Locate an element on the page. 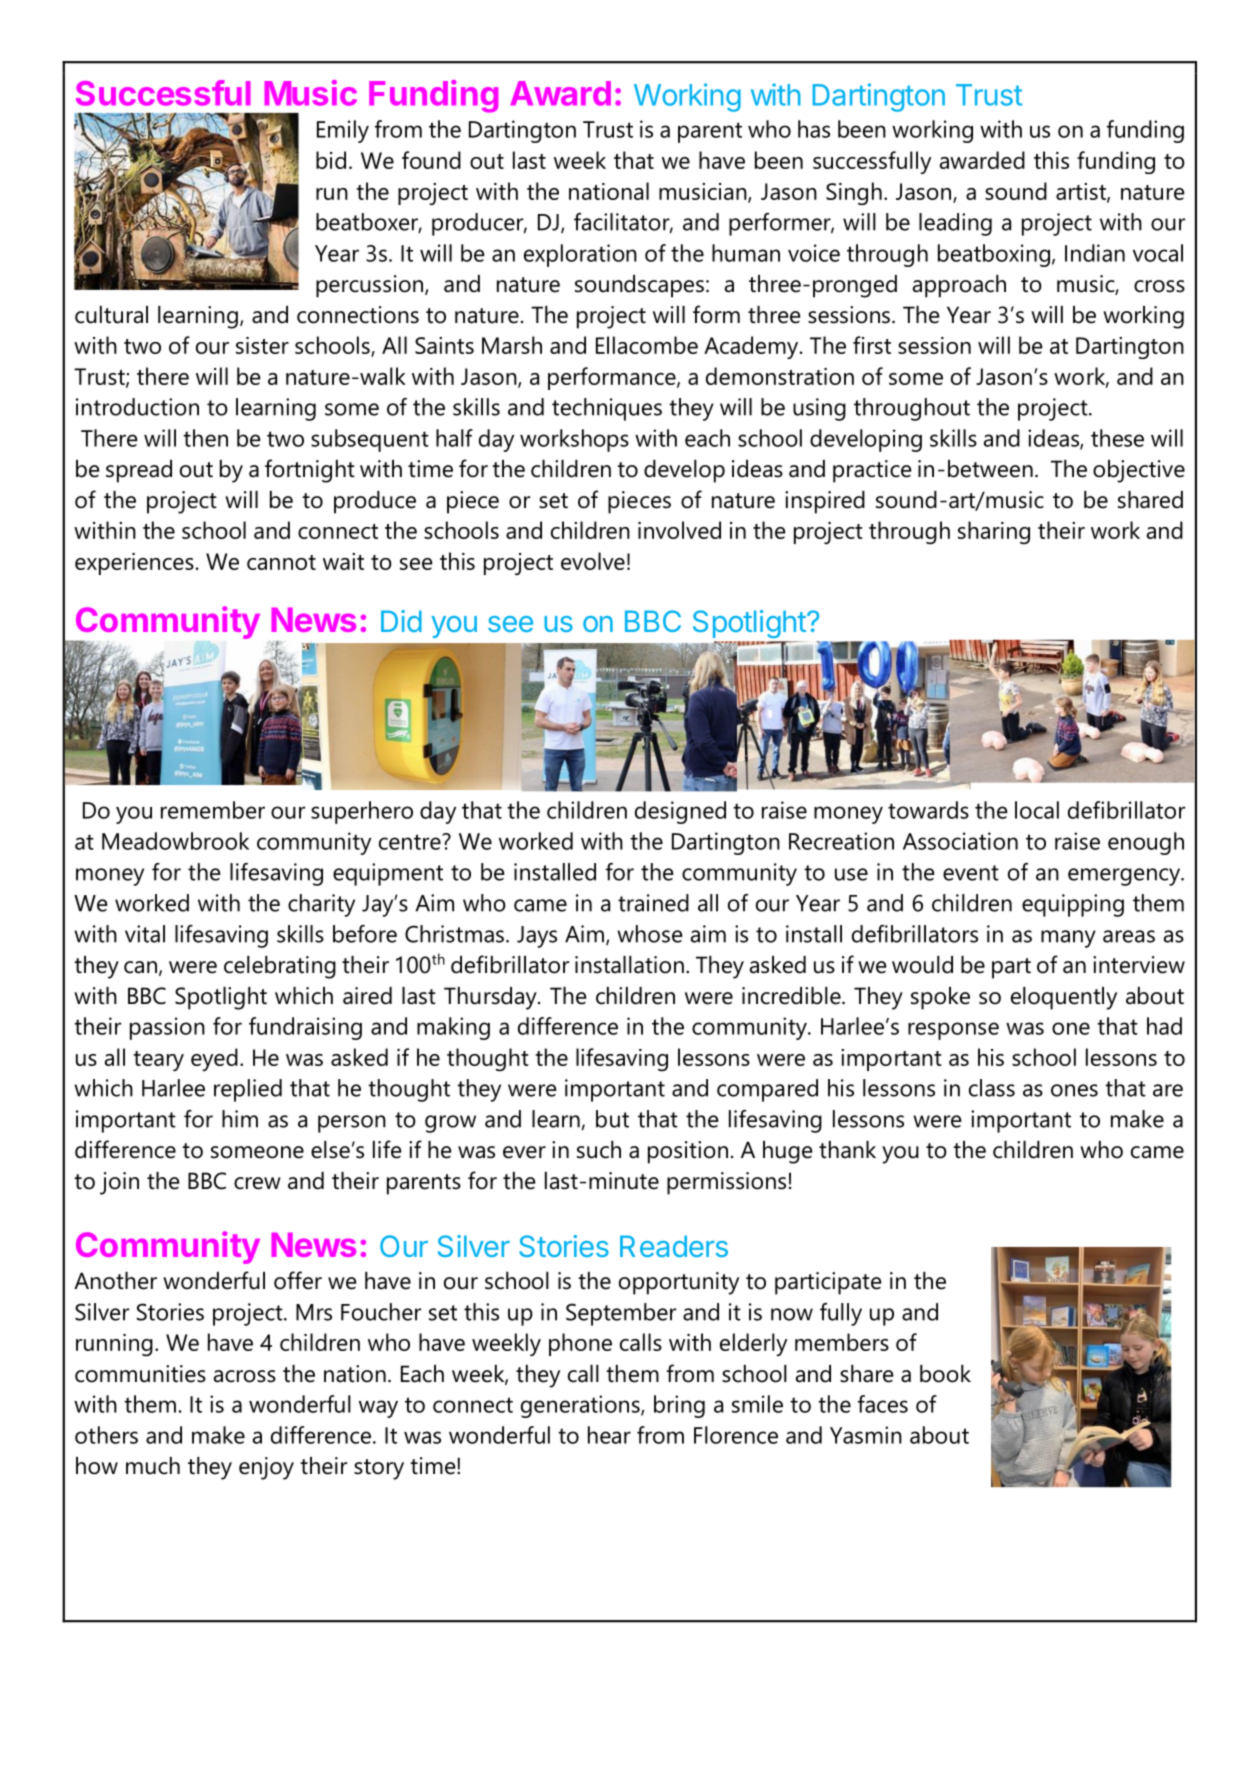  local is located at coordinates (1037, 810).
